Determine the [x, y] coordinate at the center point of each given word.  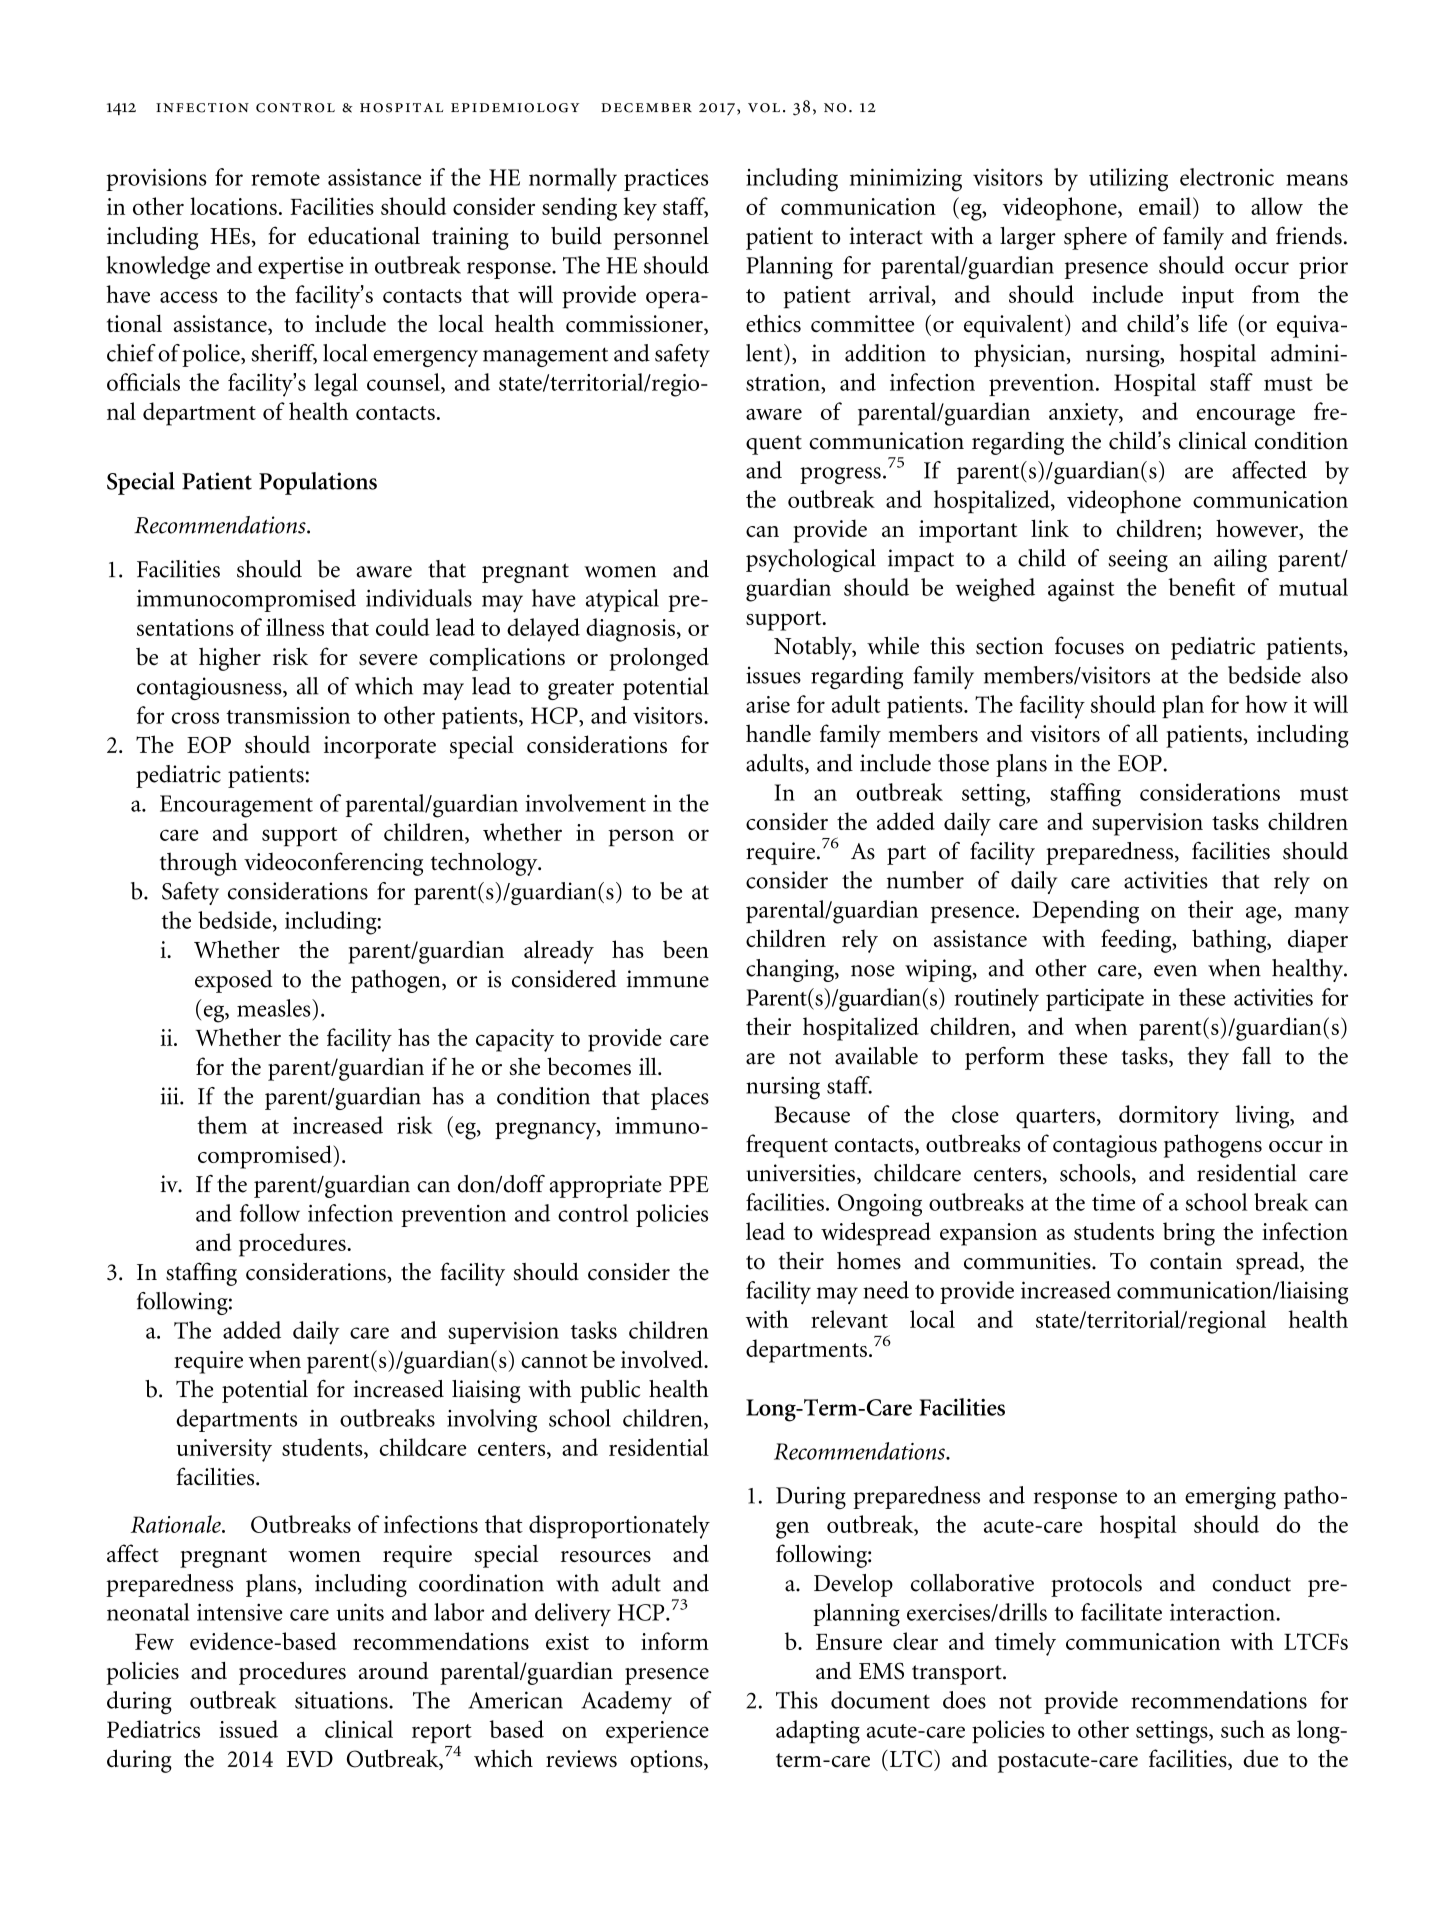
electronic [1227, 177]
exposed [234, 981]
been [686, 949]
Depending [1085, 912]
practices [666, 180]
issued [248, 1729]
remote [285, 179]
